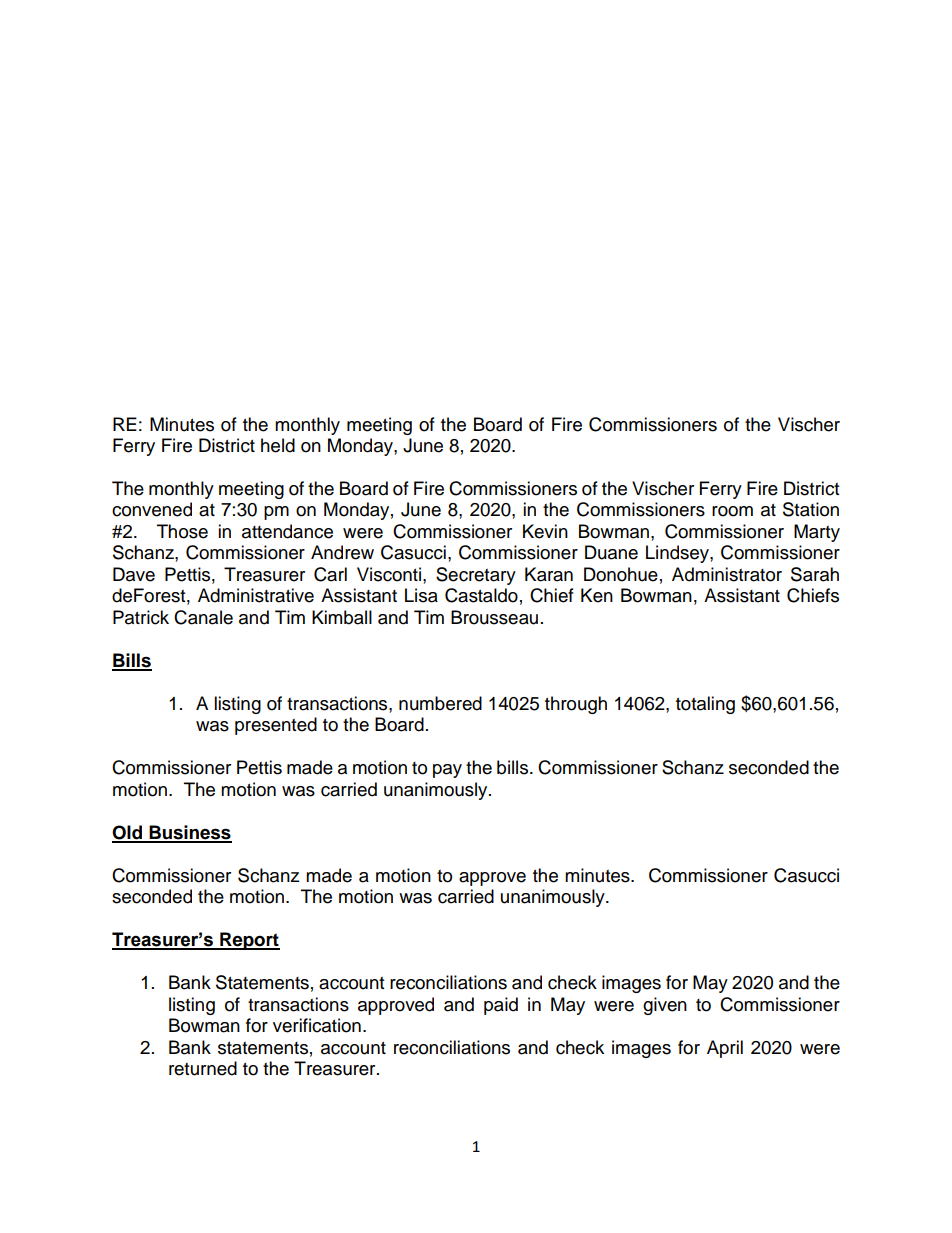  What do you see at coordinates (725, 1049) in the screenshot?
I see `April` at bounding box center [725, 1049].
